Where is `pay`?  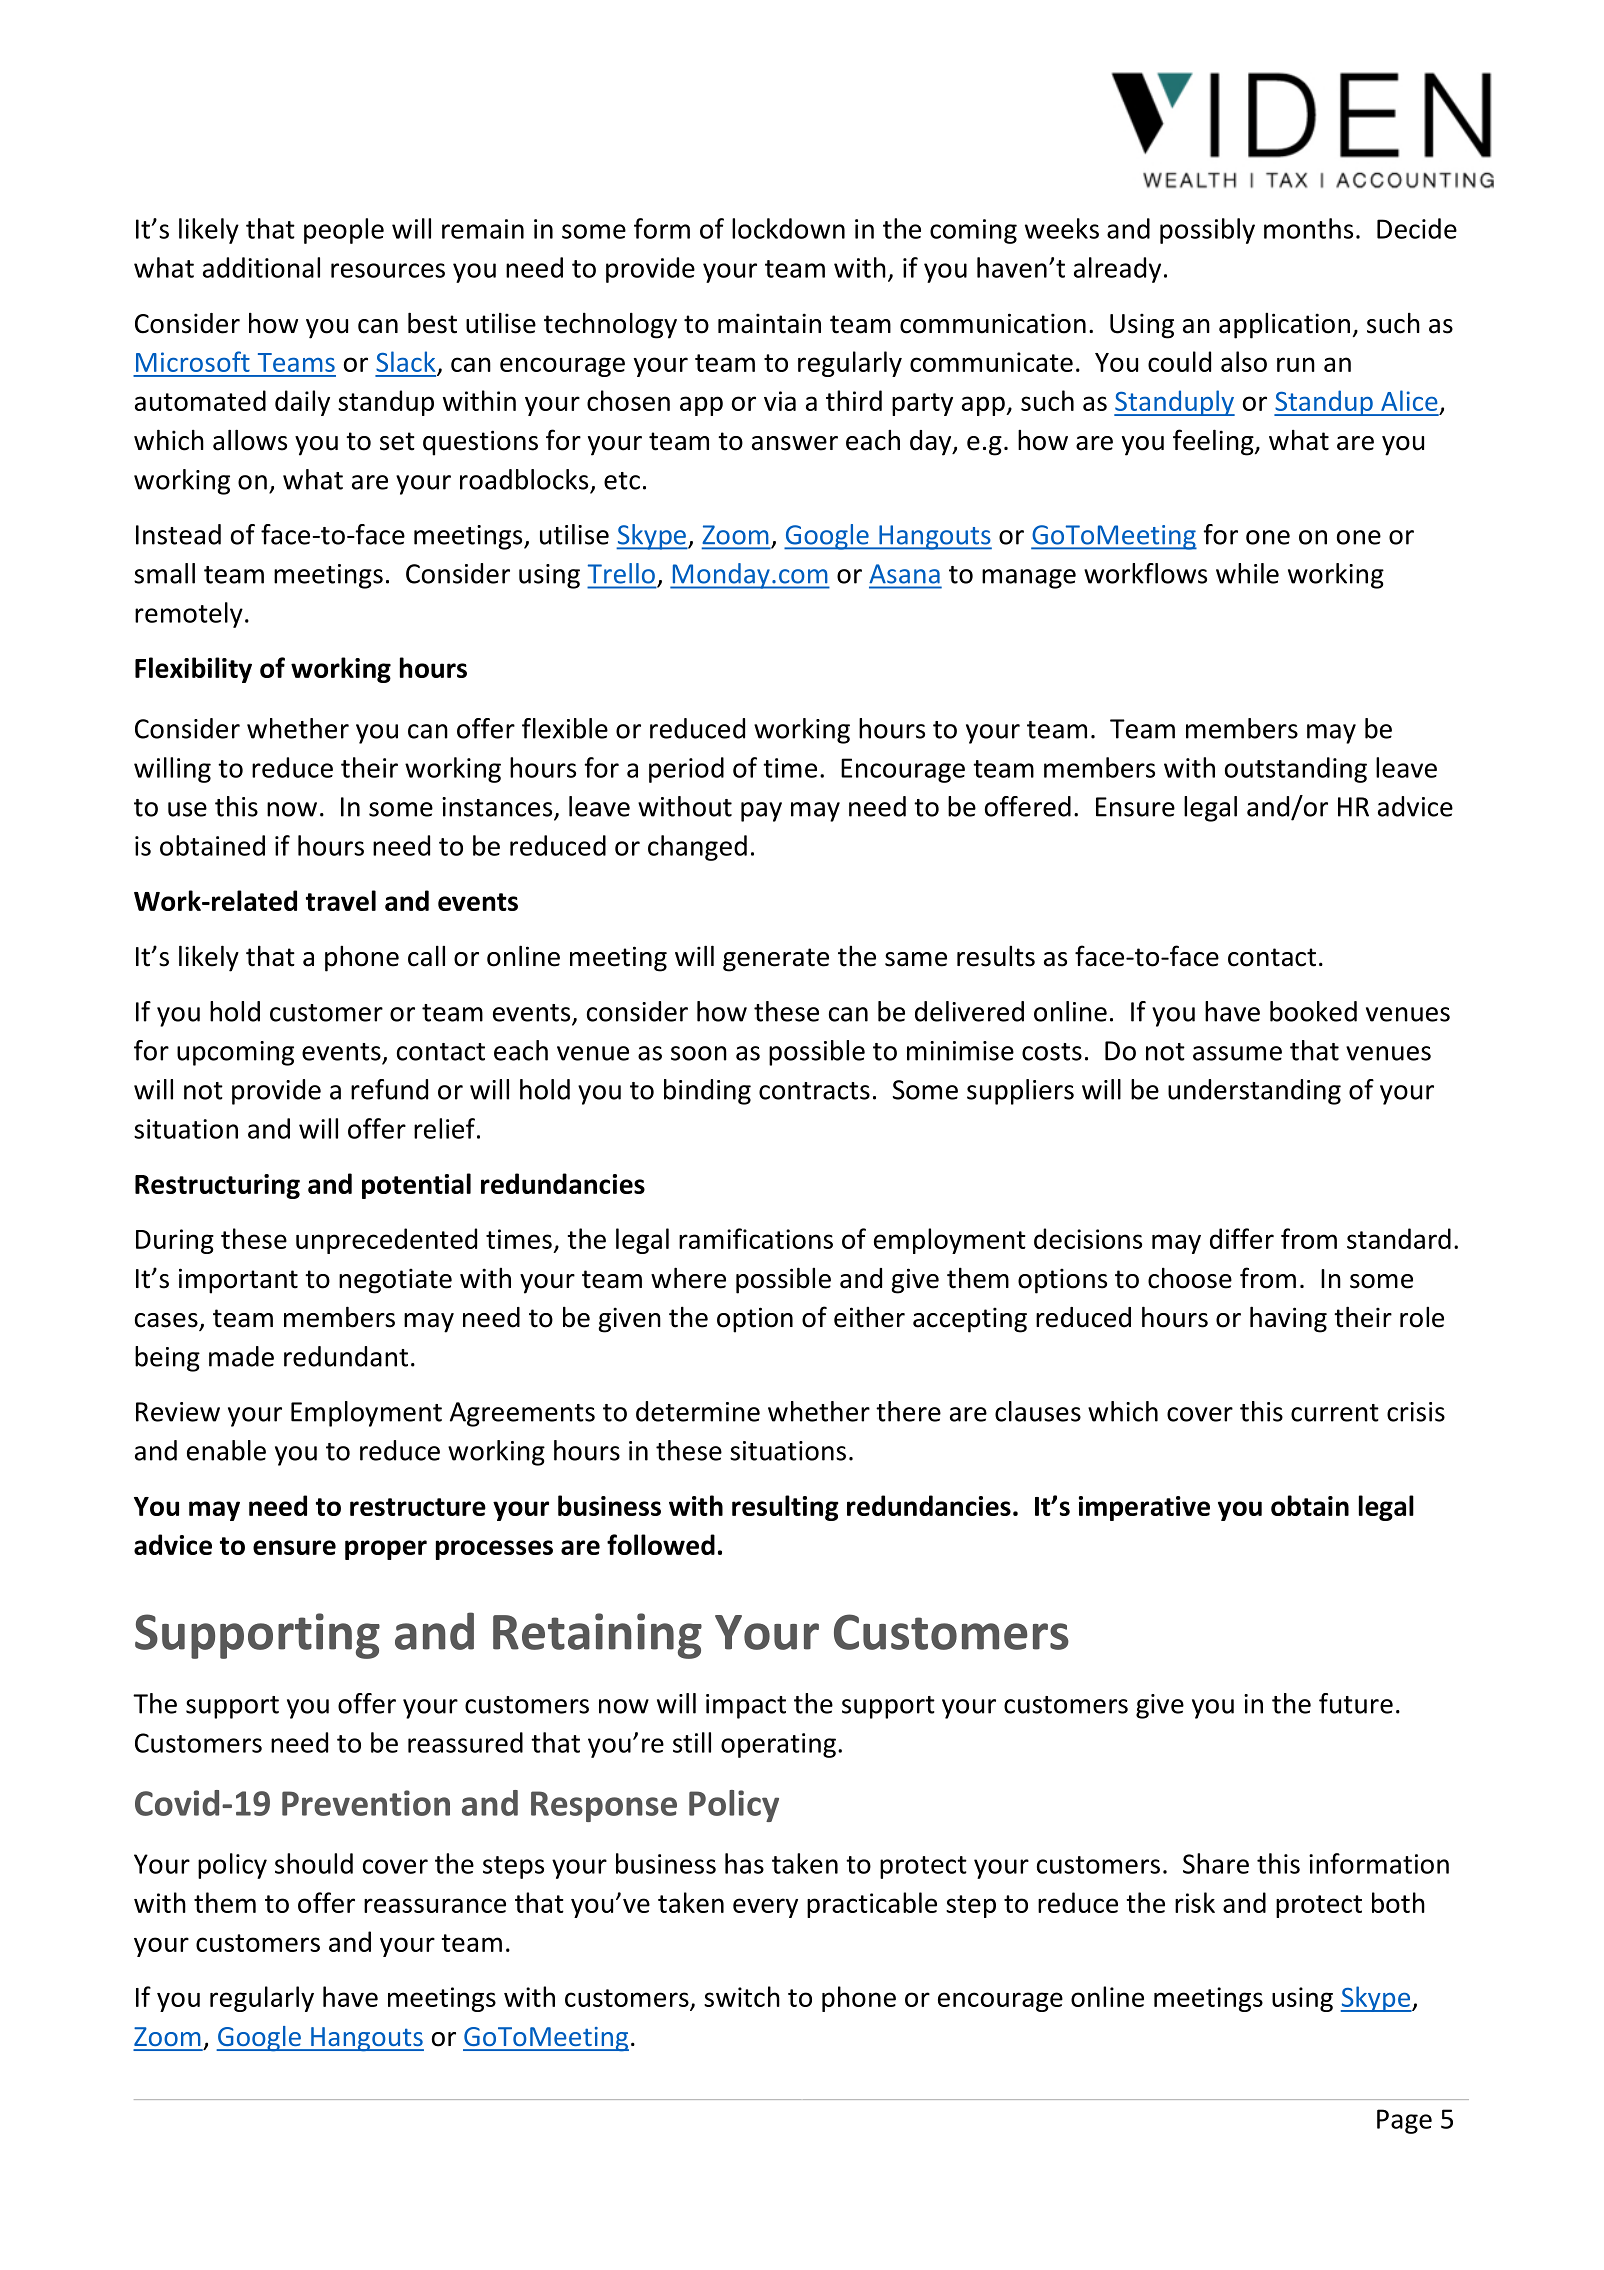
pay is located at coordinates (761, 812).
